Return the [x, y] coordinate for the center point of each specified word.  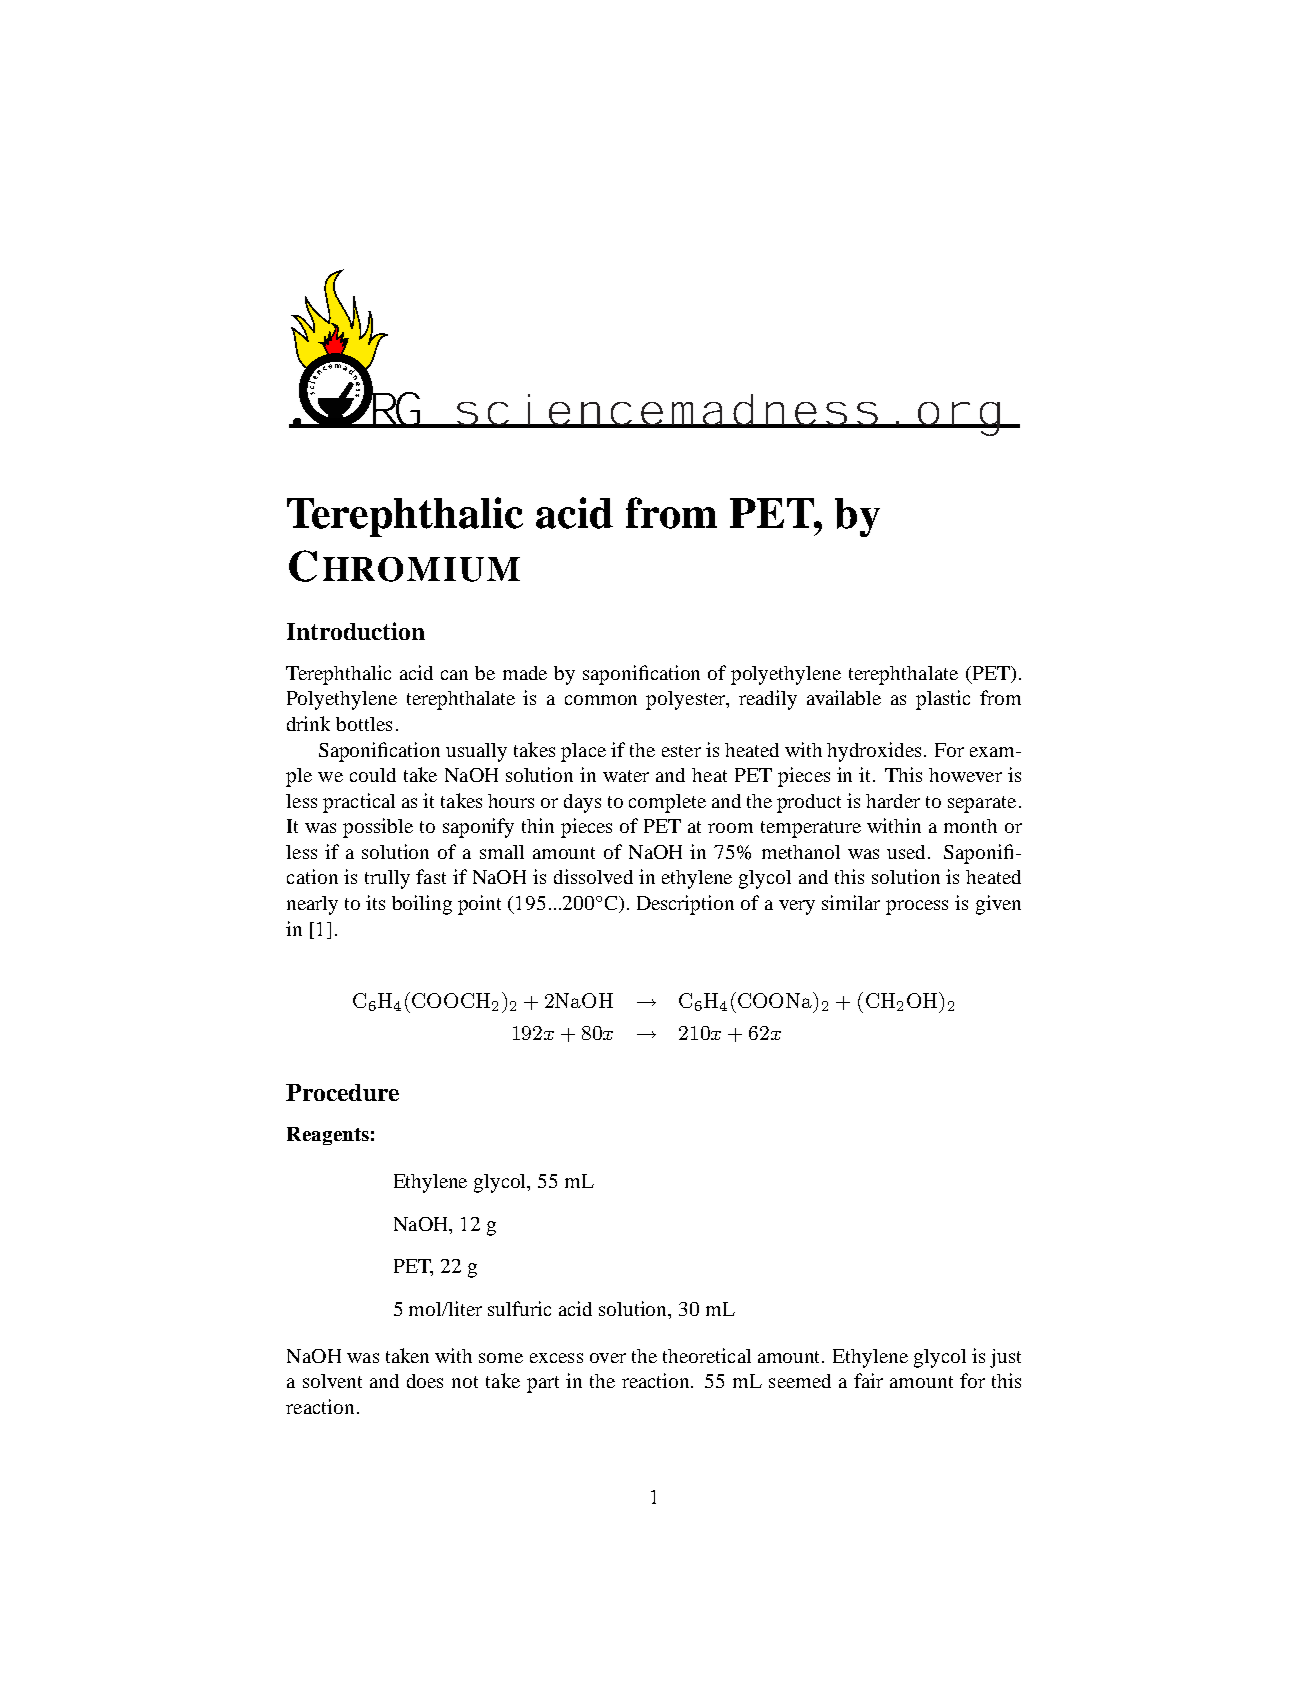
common [601, 700]
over [608, 1358]
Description [685, 905]
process [917, 907]
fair [868, 1380]
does [425, 1381]
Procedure [342, 1092]
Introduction [356, 631]
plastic [943, 700]
